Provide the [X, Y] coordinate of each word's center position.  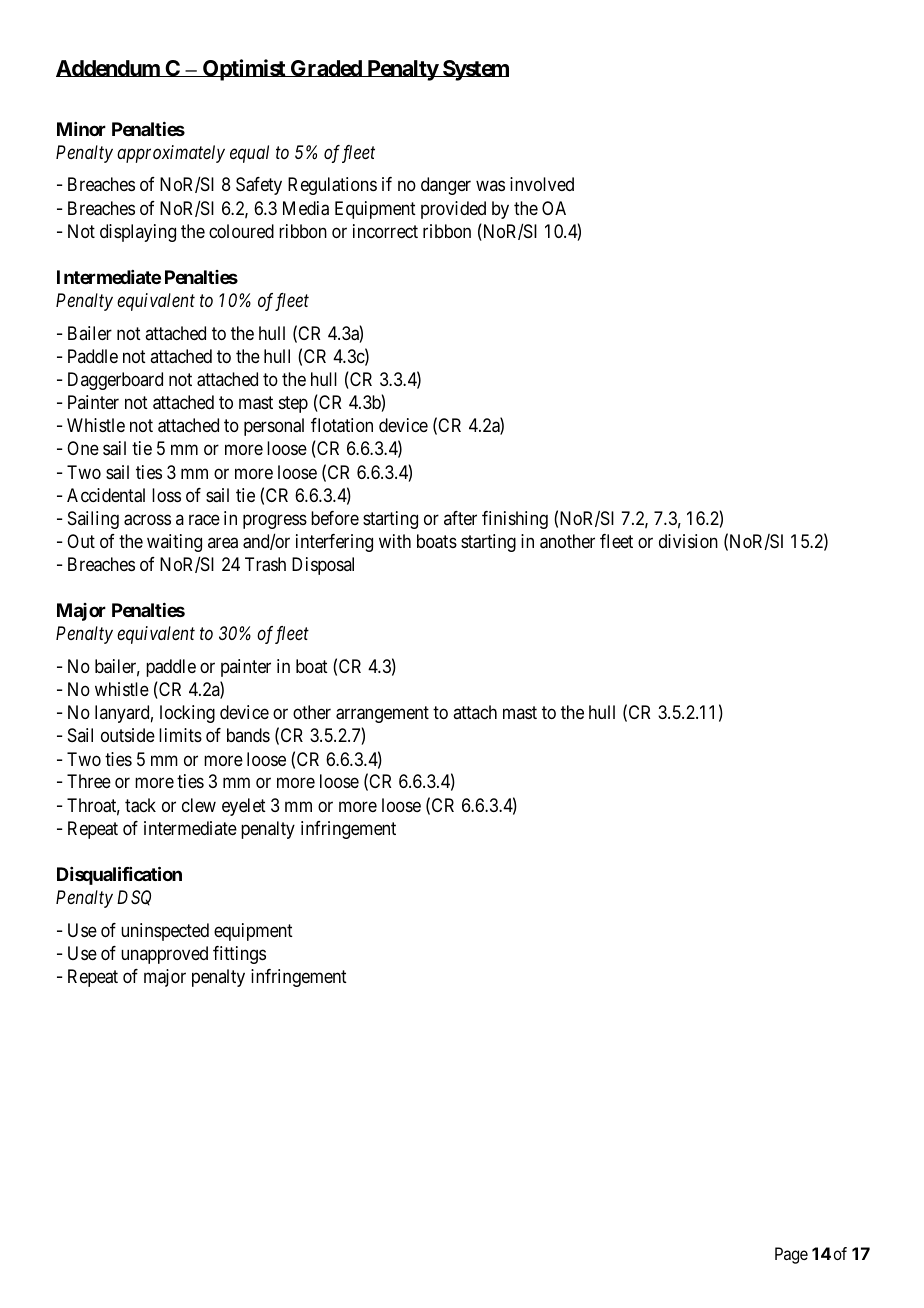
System [475, 70]
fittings [239, 955]
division [688, 541]
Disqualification [119, 875]
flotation [342, 425]
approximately [171, 154]
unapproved [164, 955]
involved [542, 184]
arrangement [382, 715]
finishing [515, 520]
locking [187, 714]
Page [791, 1255]
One [83, 448]
